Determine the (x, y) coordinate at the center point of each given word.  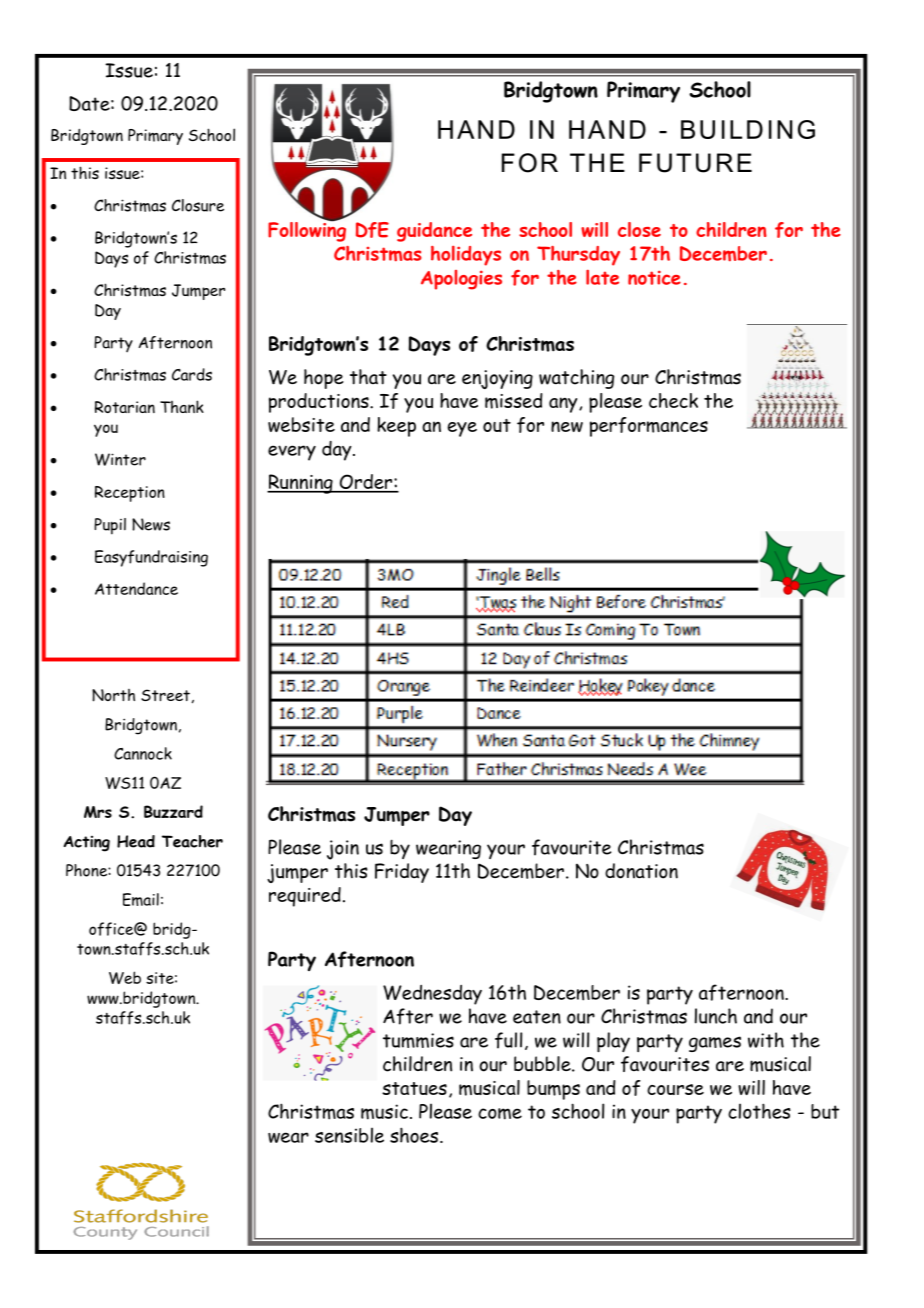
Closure (198, 205)
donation (641, 871)
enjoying (497, 379)
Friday (402, 873)
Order (366, 483)
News (151, 524)
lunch (716, 1016)
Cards (192, 374)
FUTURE (695, 163)
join (343, 850)
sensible (349, 1135)
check (673, 400)
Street (165, 695)
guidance (434, 232)
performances (649, 427)
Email (141, 899)
